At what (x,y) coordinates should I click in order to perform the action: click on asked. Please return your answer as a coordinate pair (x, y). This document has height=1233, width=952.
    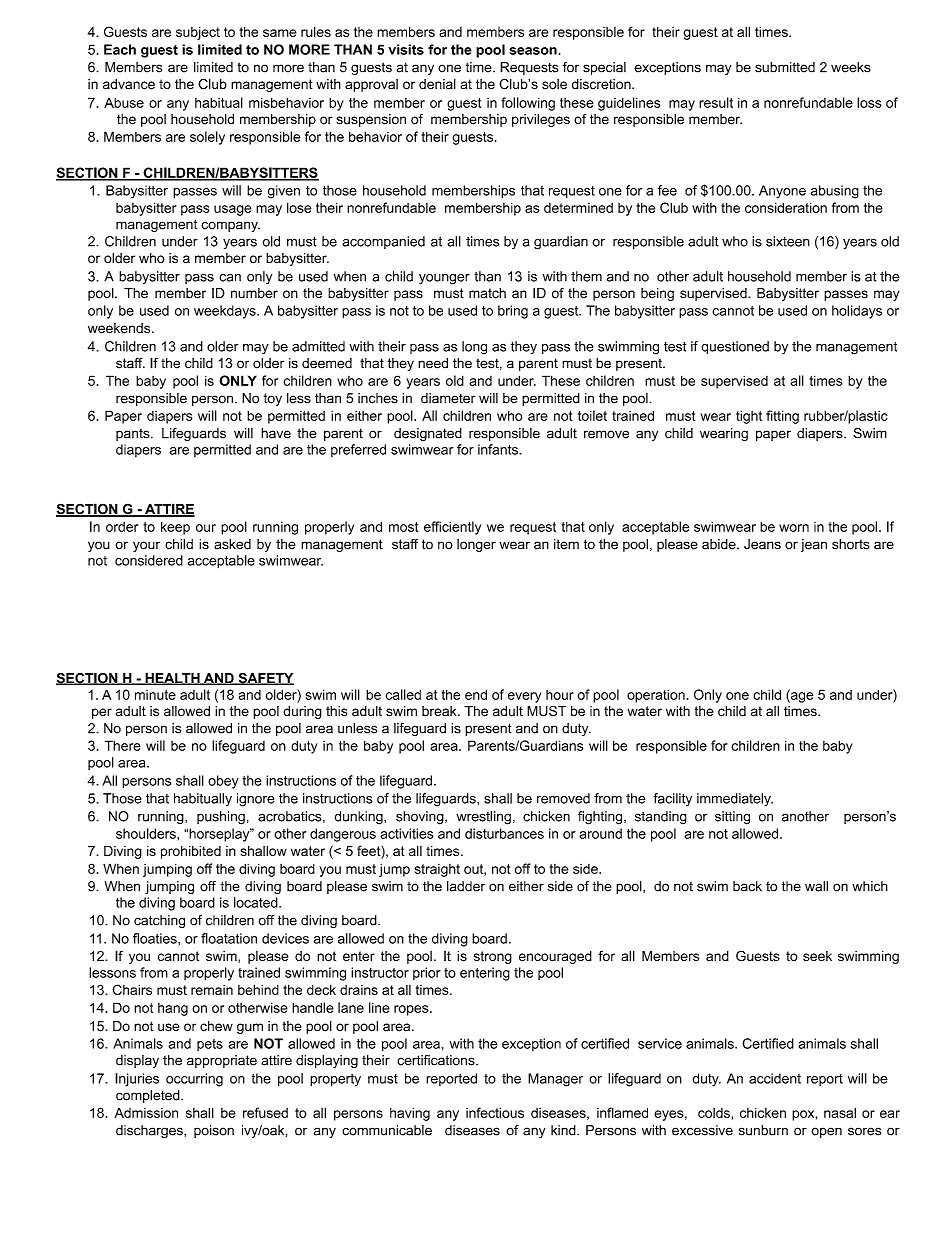
    Looking at the image, I should click on (232, 544).
